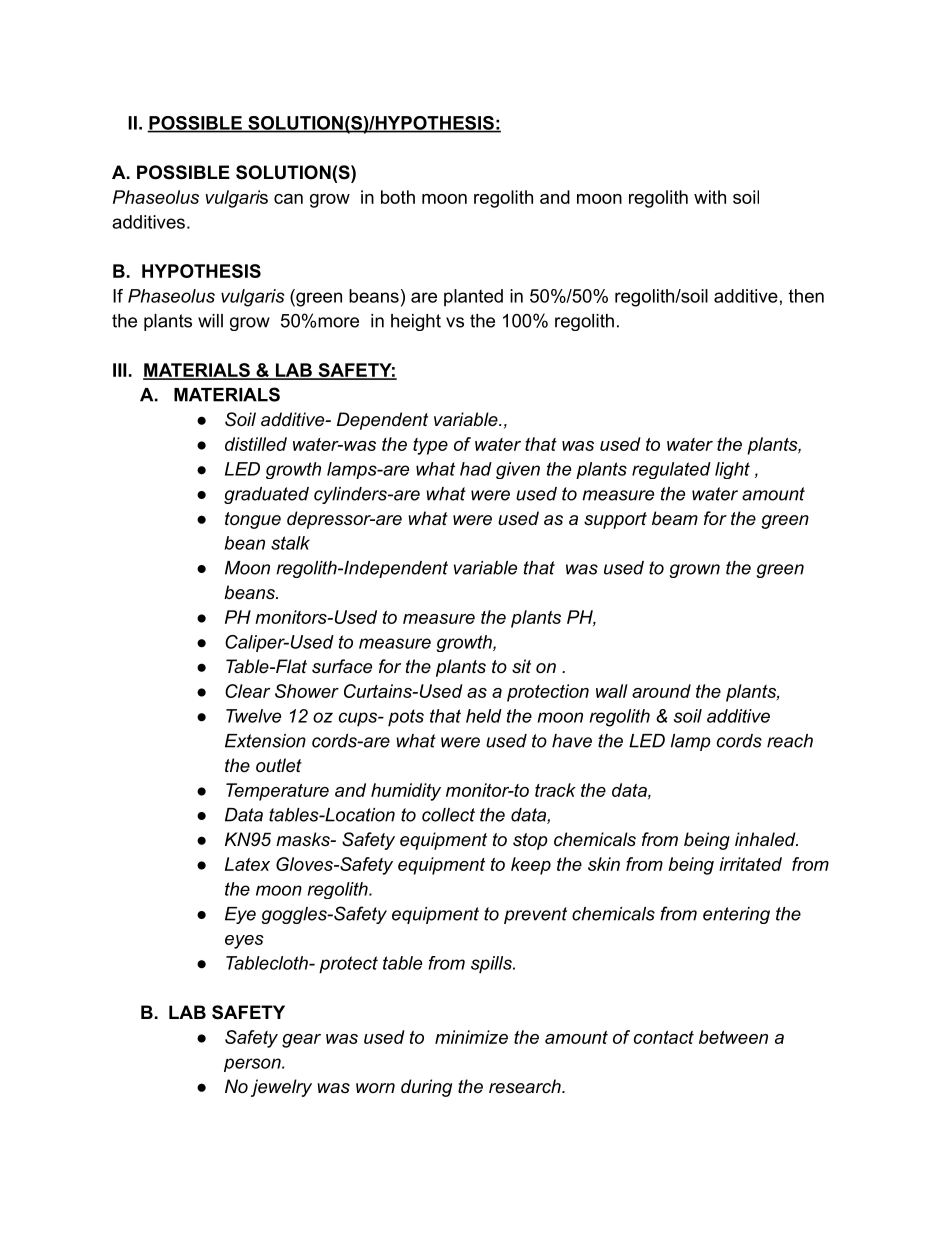 This document has height=1233, width=952. What do you see at coordinates (288, 199) in the document?
I see `can` at bounding box center [288, 199].
